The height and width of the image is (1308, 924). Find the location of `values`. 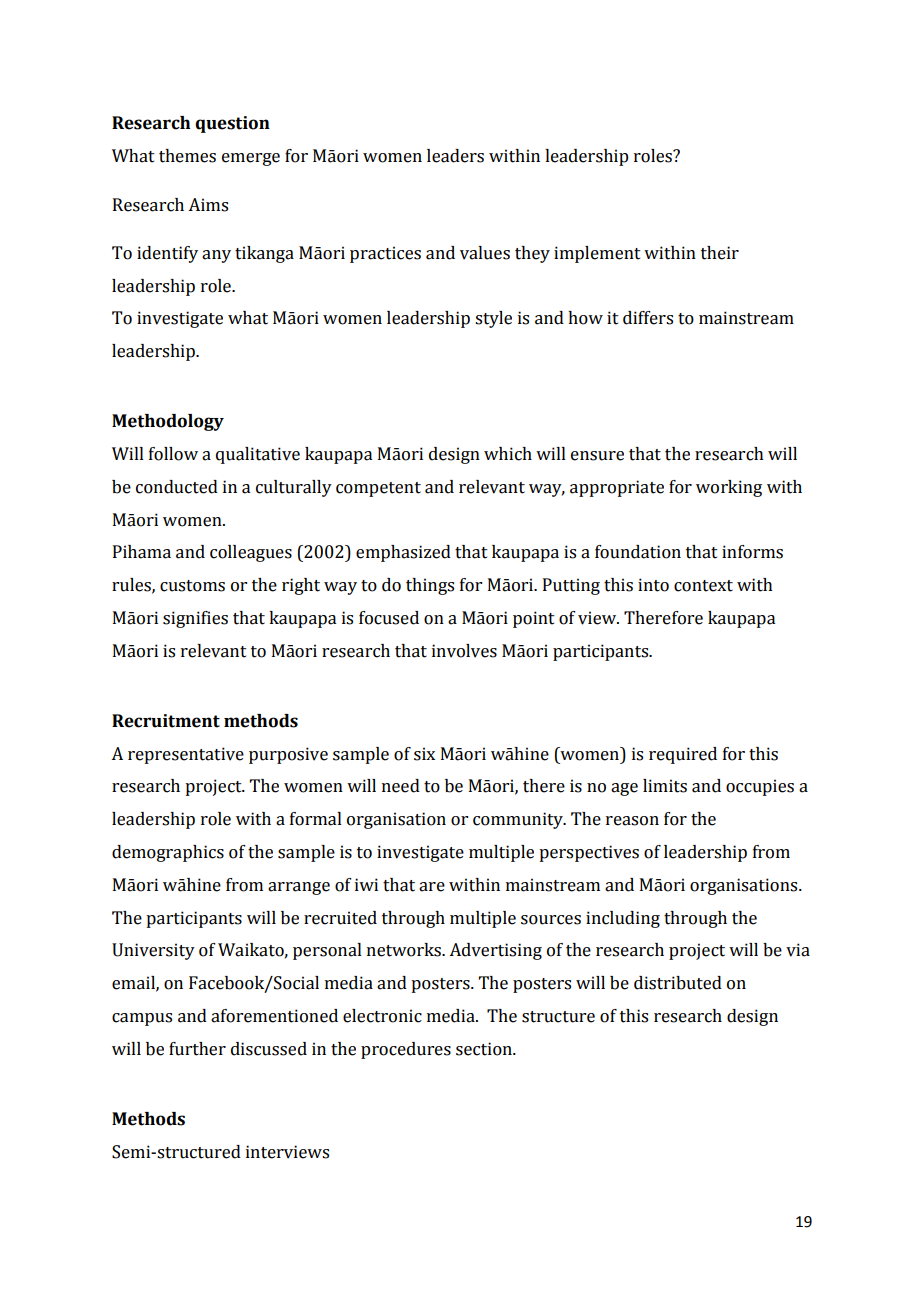

values is located at coordinates (485, 253).
